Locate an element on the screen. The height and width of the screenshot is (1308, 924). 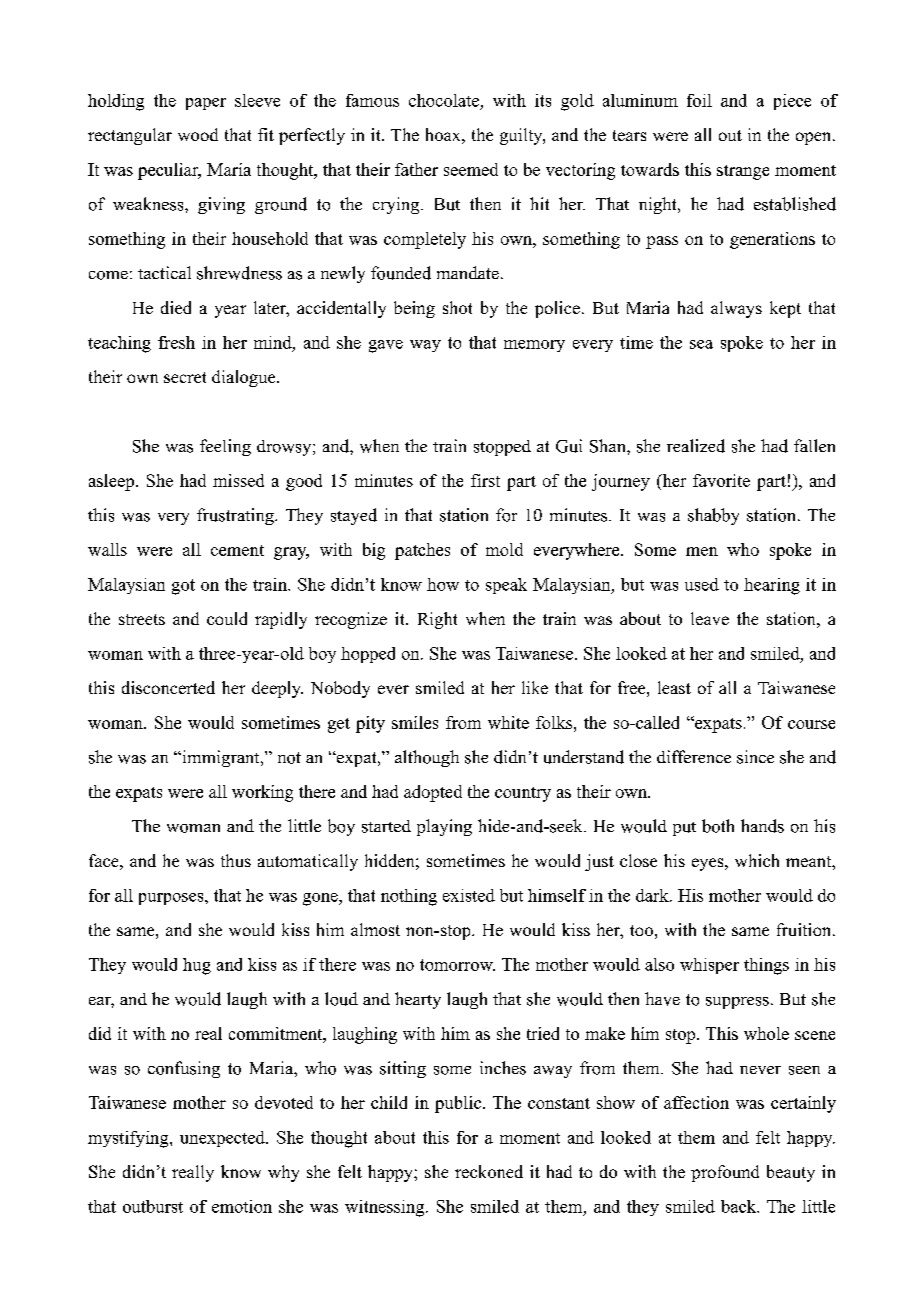
wood is located at coordinates (198, 134).
